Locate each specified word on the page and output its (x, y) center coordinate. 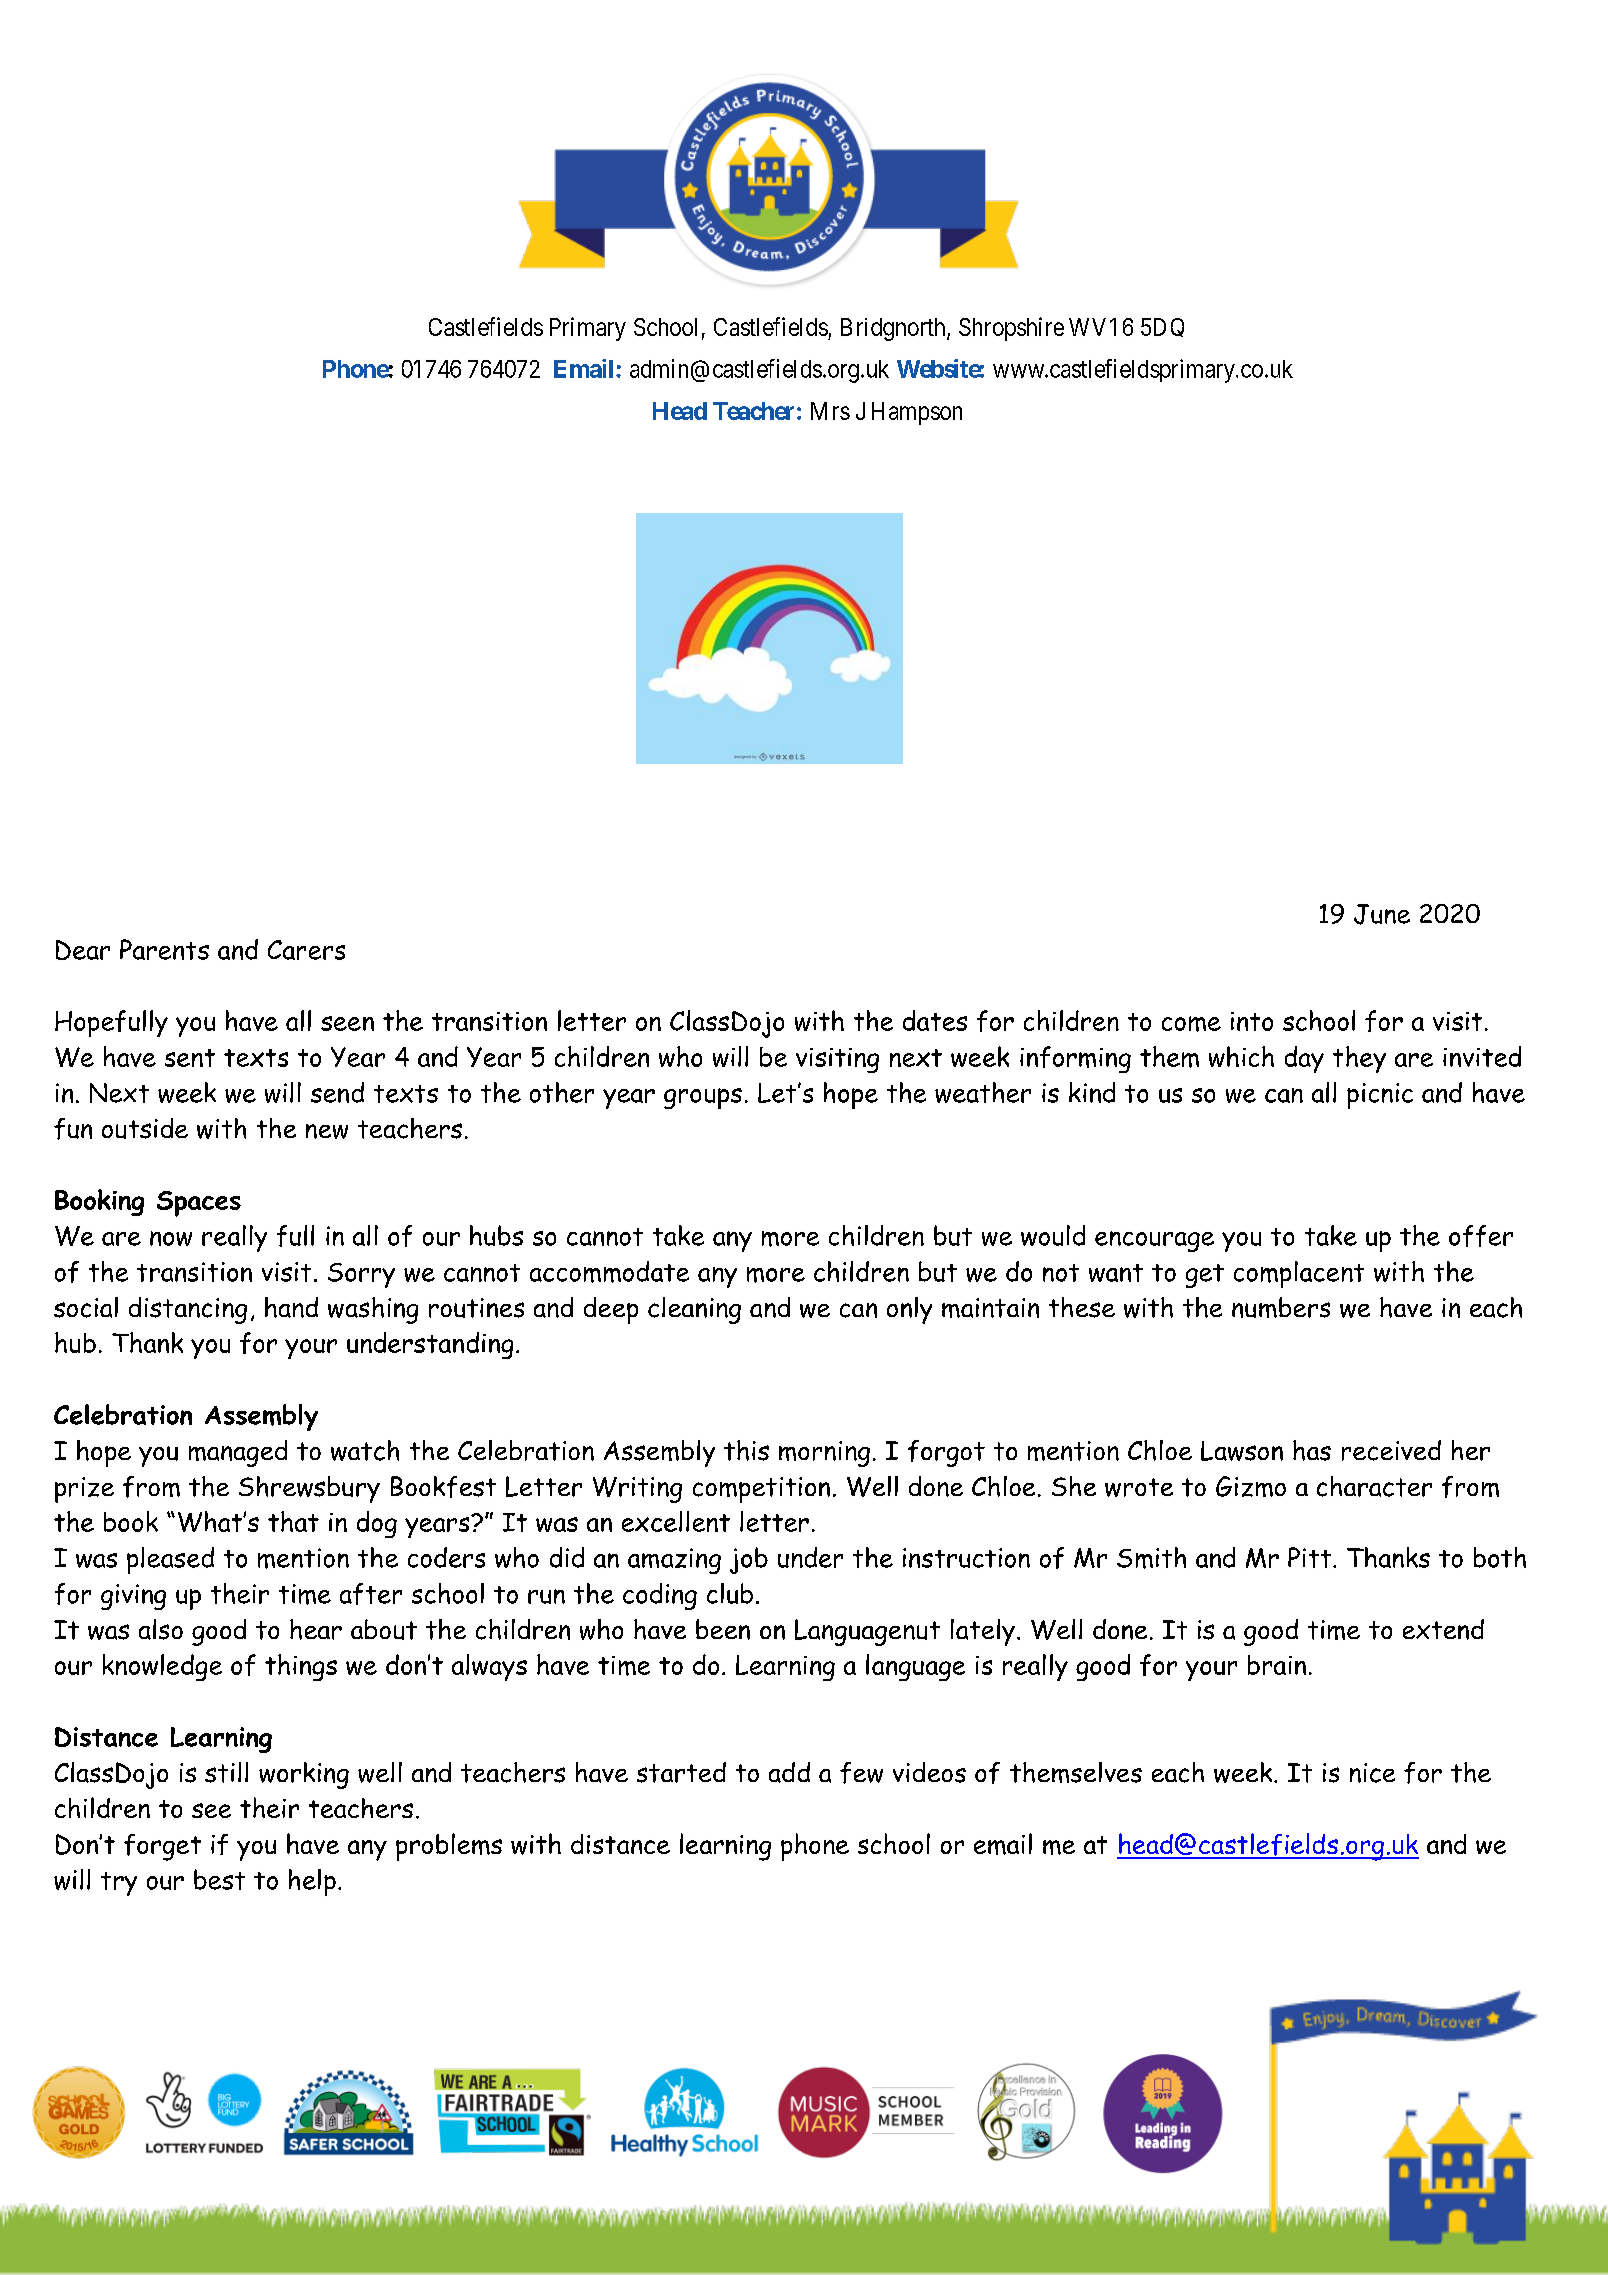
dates (935, 1020)
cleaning (694, 1310)
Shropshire (1011, 329)
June (1382, 914)
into (1252, 1021)
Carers (306, 950)
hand (291, 1307)
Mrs (830, 411)
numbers (1281, 1307)
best (219, 1879)
